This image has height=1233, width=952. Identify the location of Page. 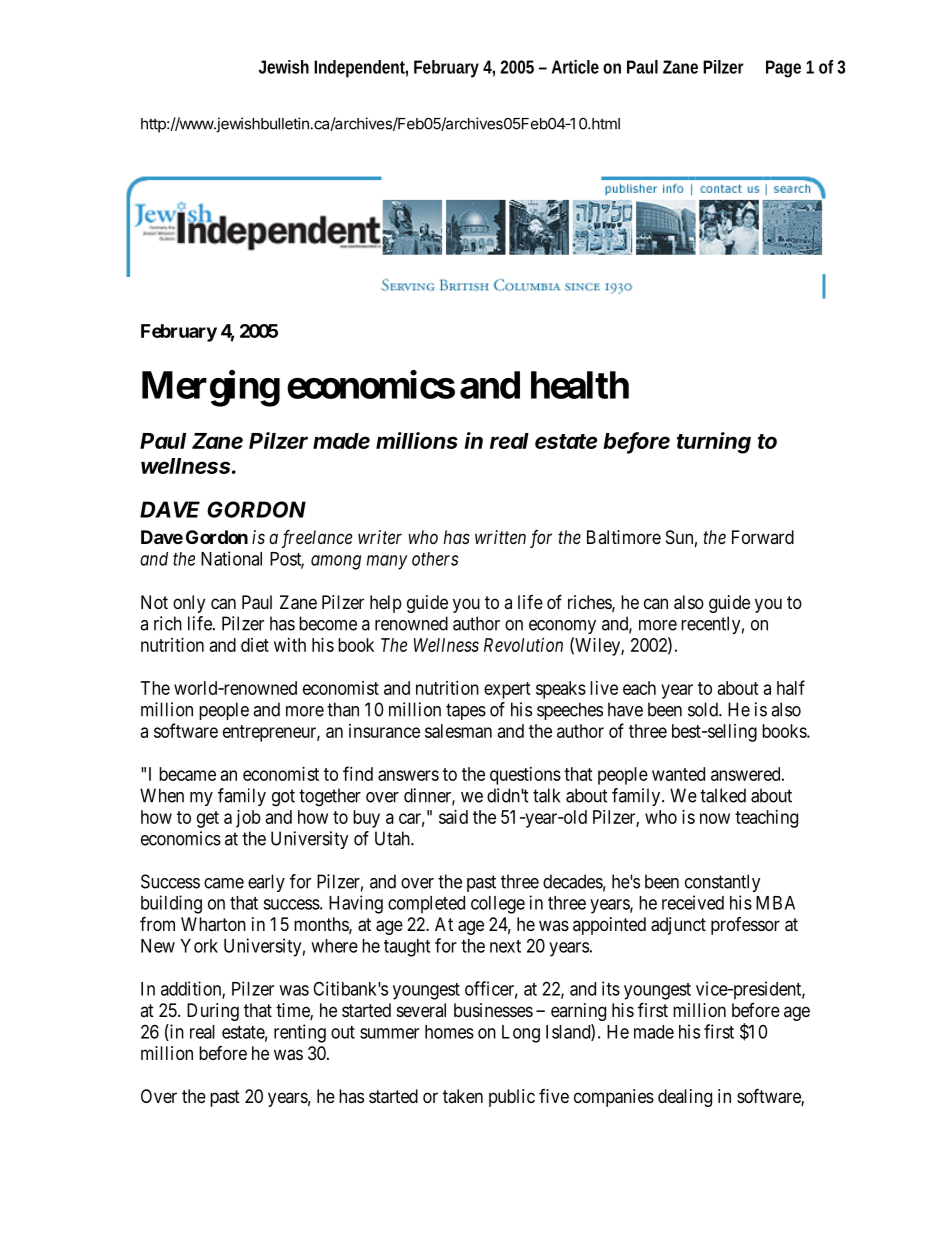
(783, 69).
